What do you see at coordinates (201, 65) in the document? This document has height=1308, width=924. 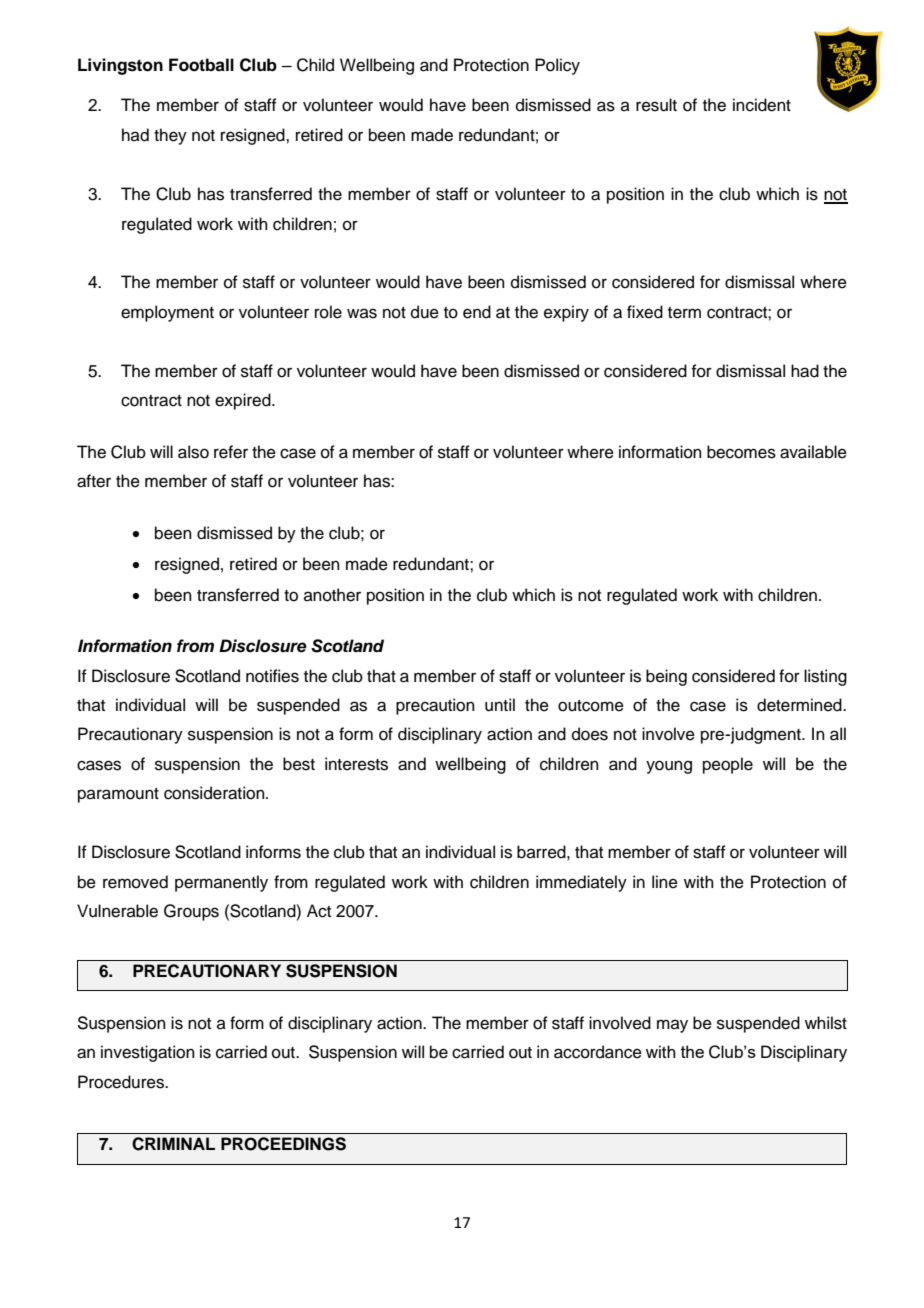 I see `Football` at bounding box center [201, 65].
